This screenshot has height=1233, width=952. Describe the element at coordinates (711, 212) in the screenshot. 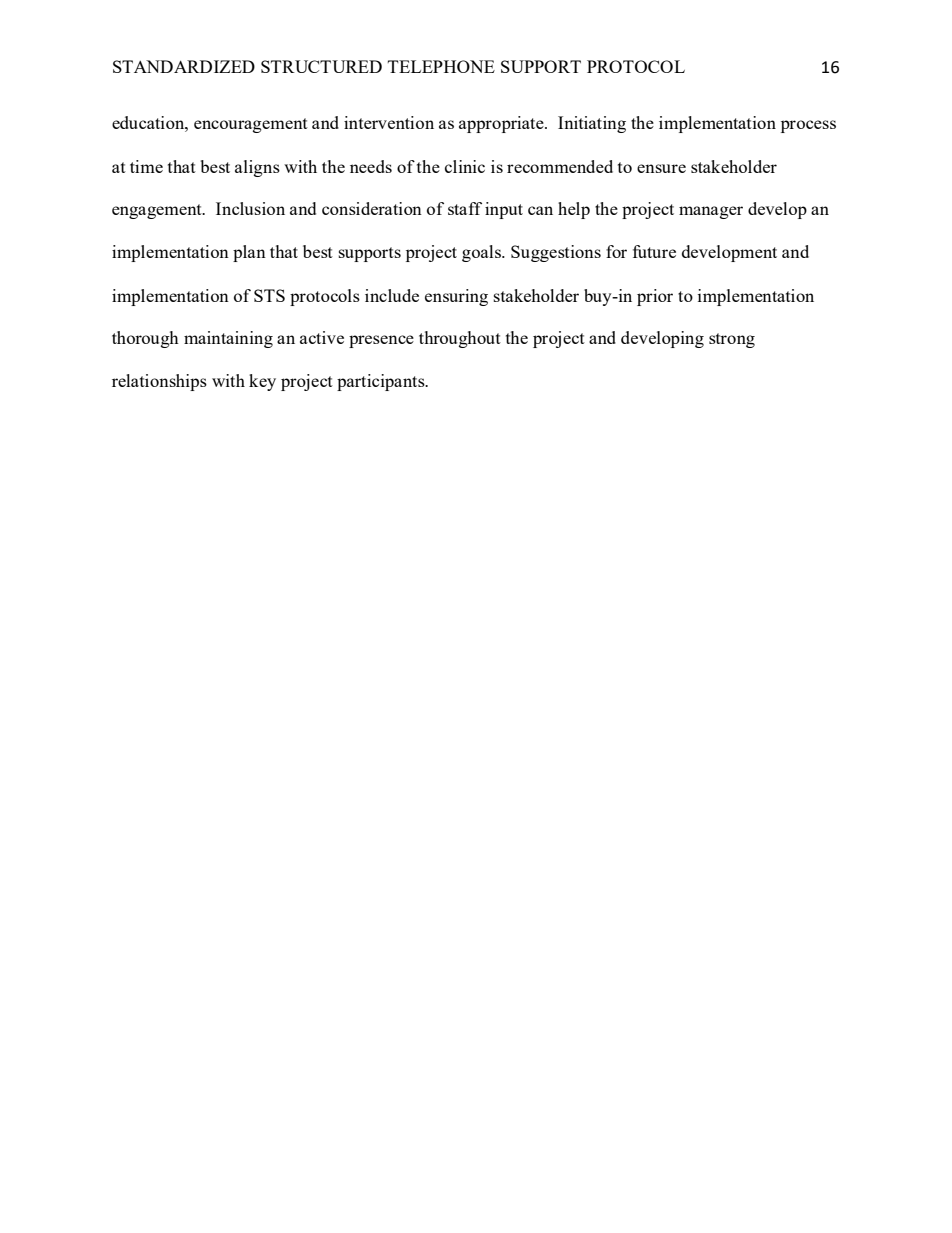

I see `manager` at that location.
